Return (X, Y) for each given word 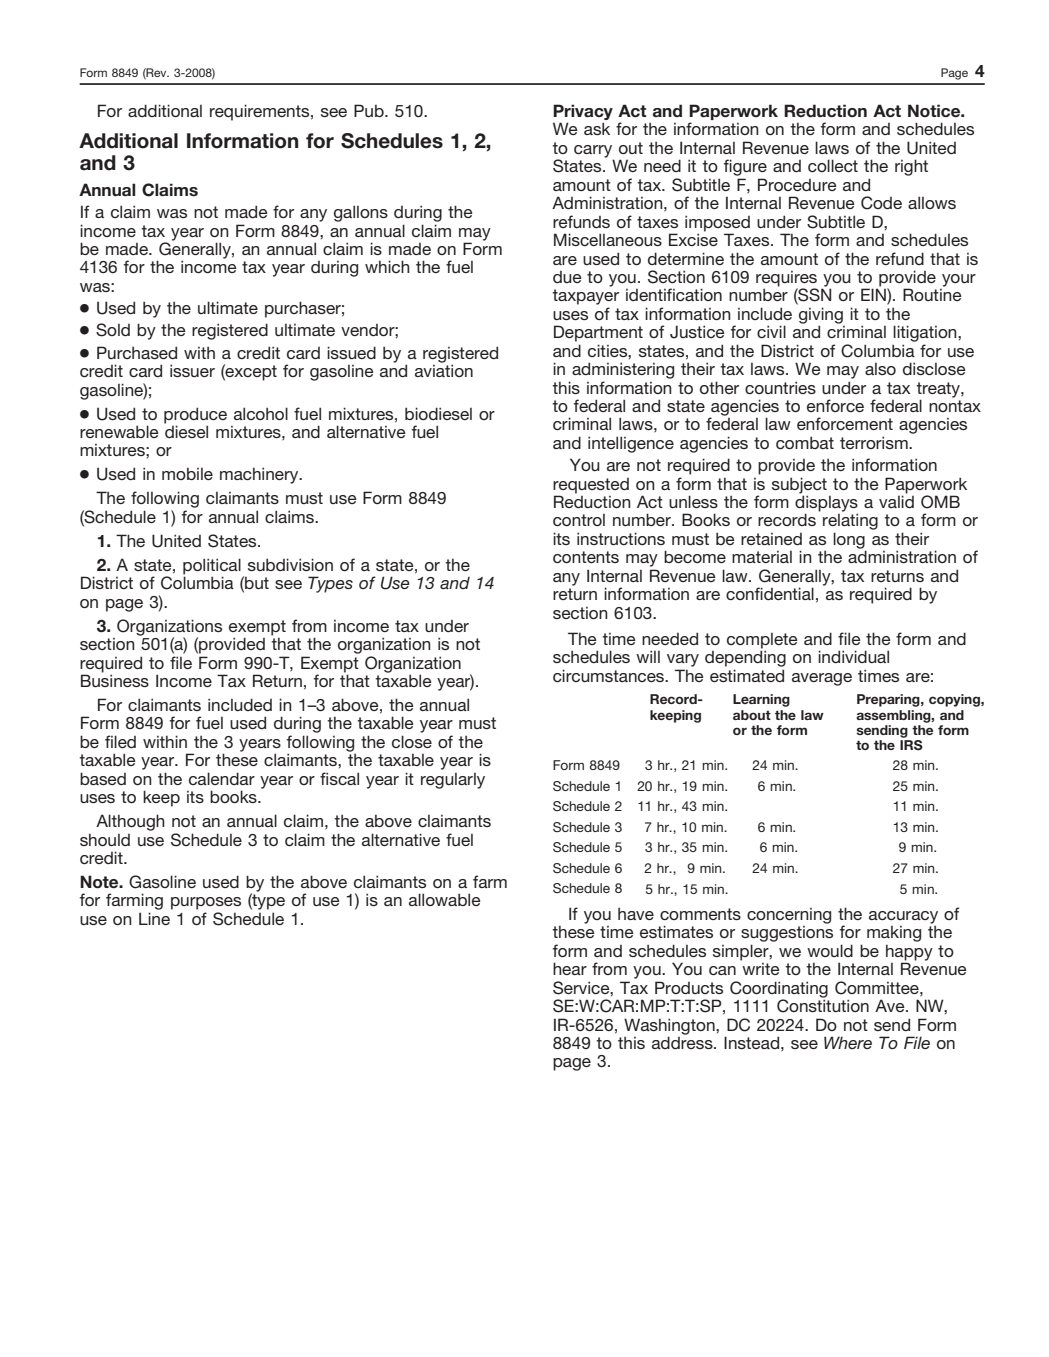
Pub (370, 110)
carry (594, 152)
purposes (206, 903)
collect (833, 165)
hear (570, 968)
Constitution (823, 1005)
